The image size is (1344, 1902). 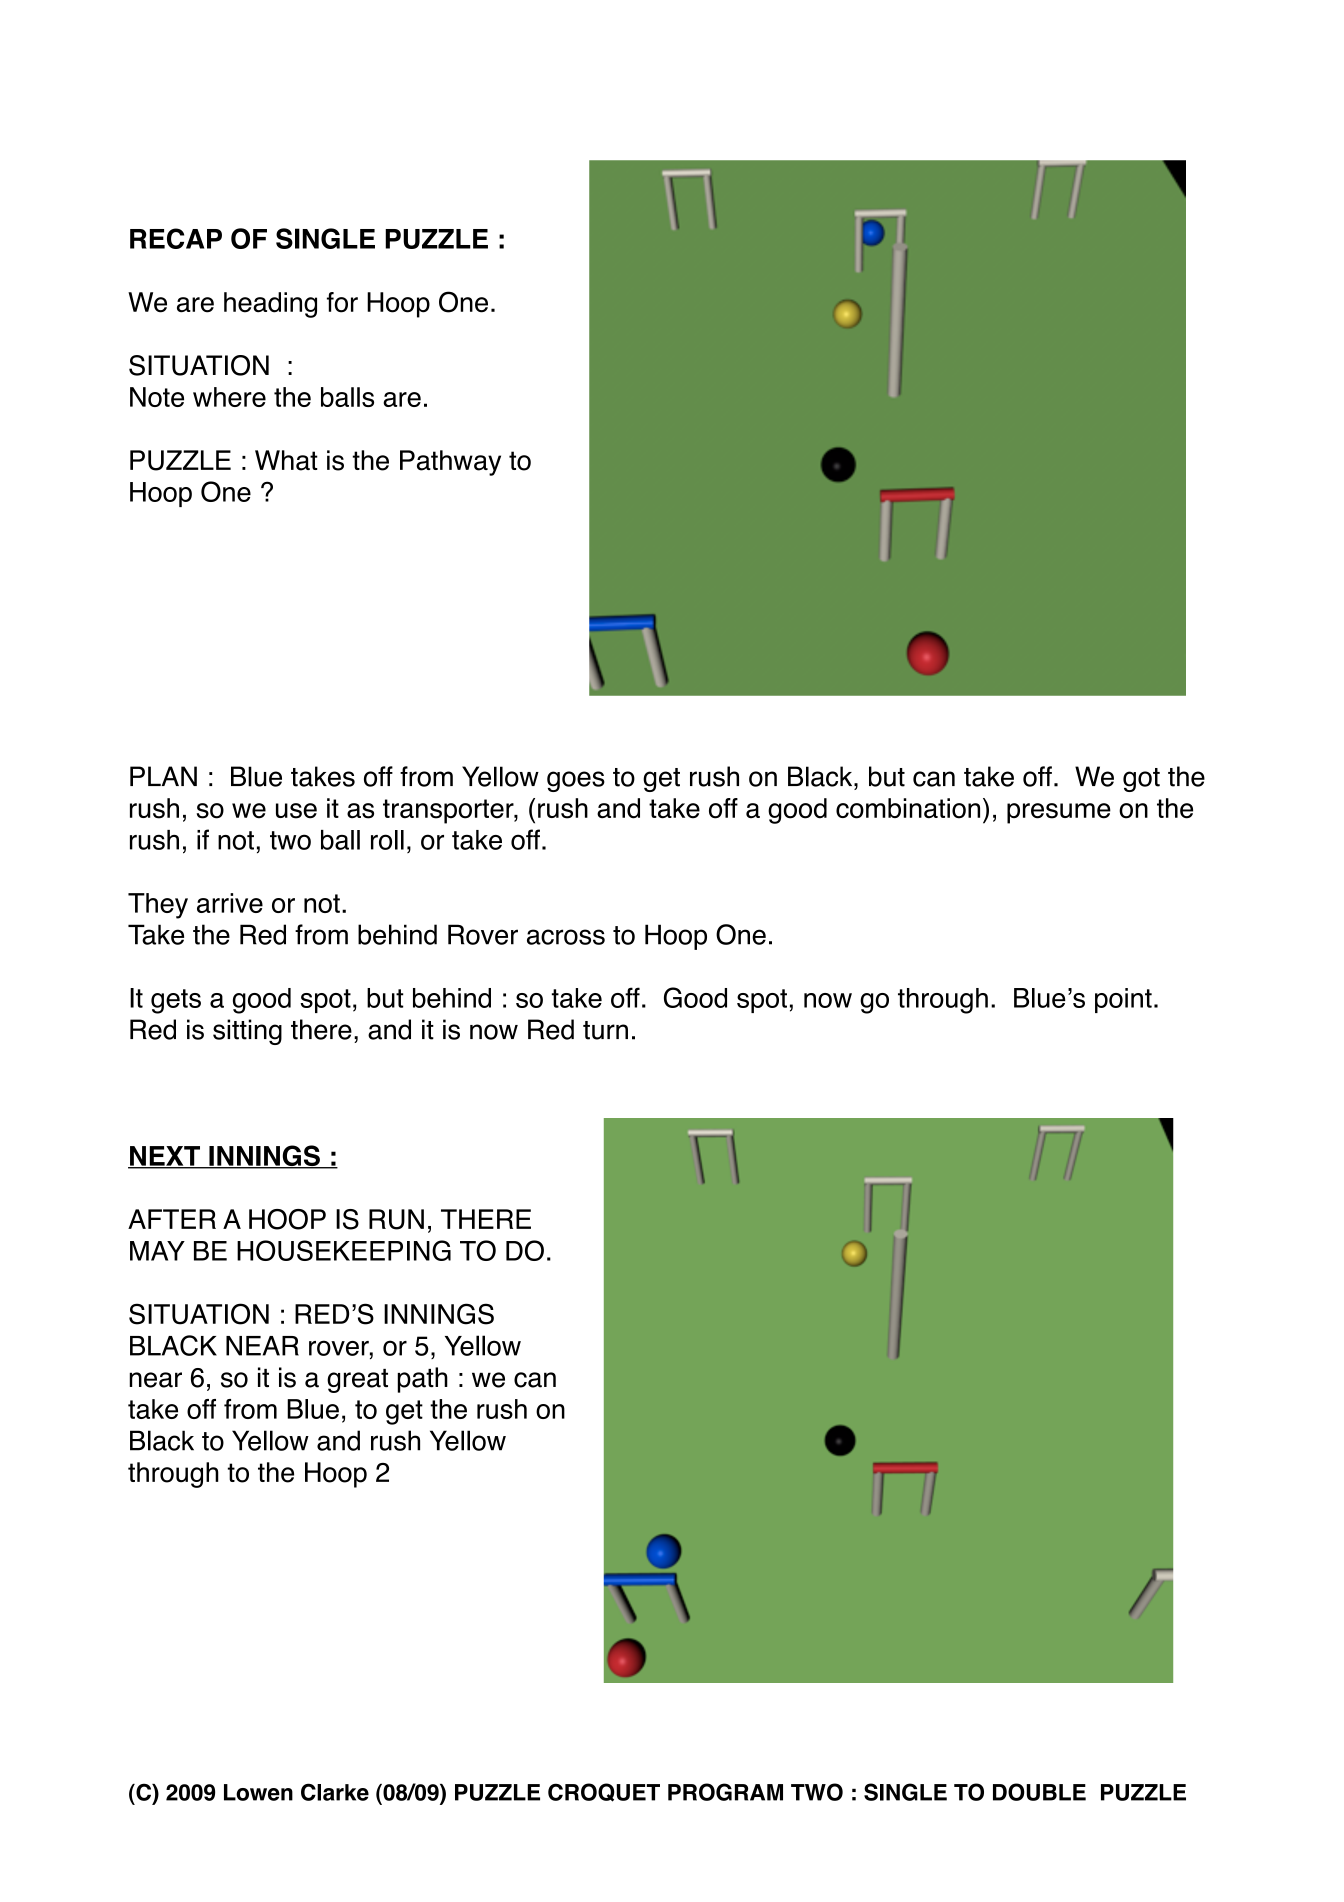 What do you see at coordinates (1039, 1792) in the image?
I see `DOUBLE` at bounding box center [1039, 1792].
